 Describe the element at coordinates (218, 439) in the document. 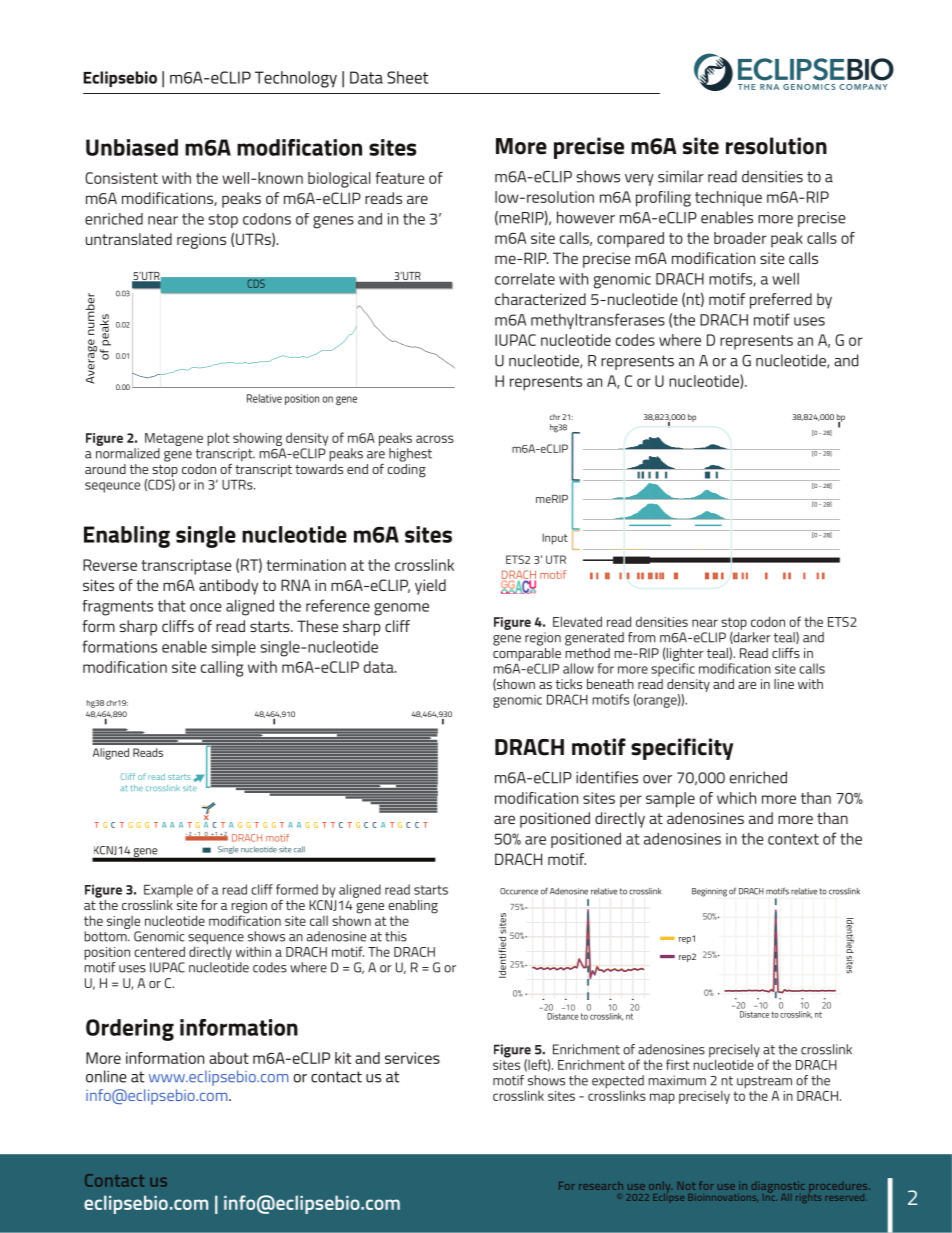

I see `plot` at that location.
